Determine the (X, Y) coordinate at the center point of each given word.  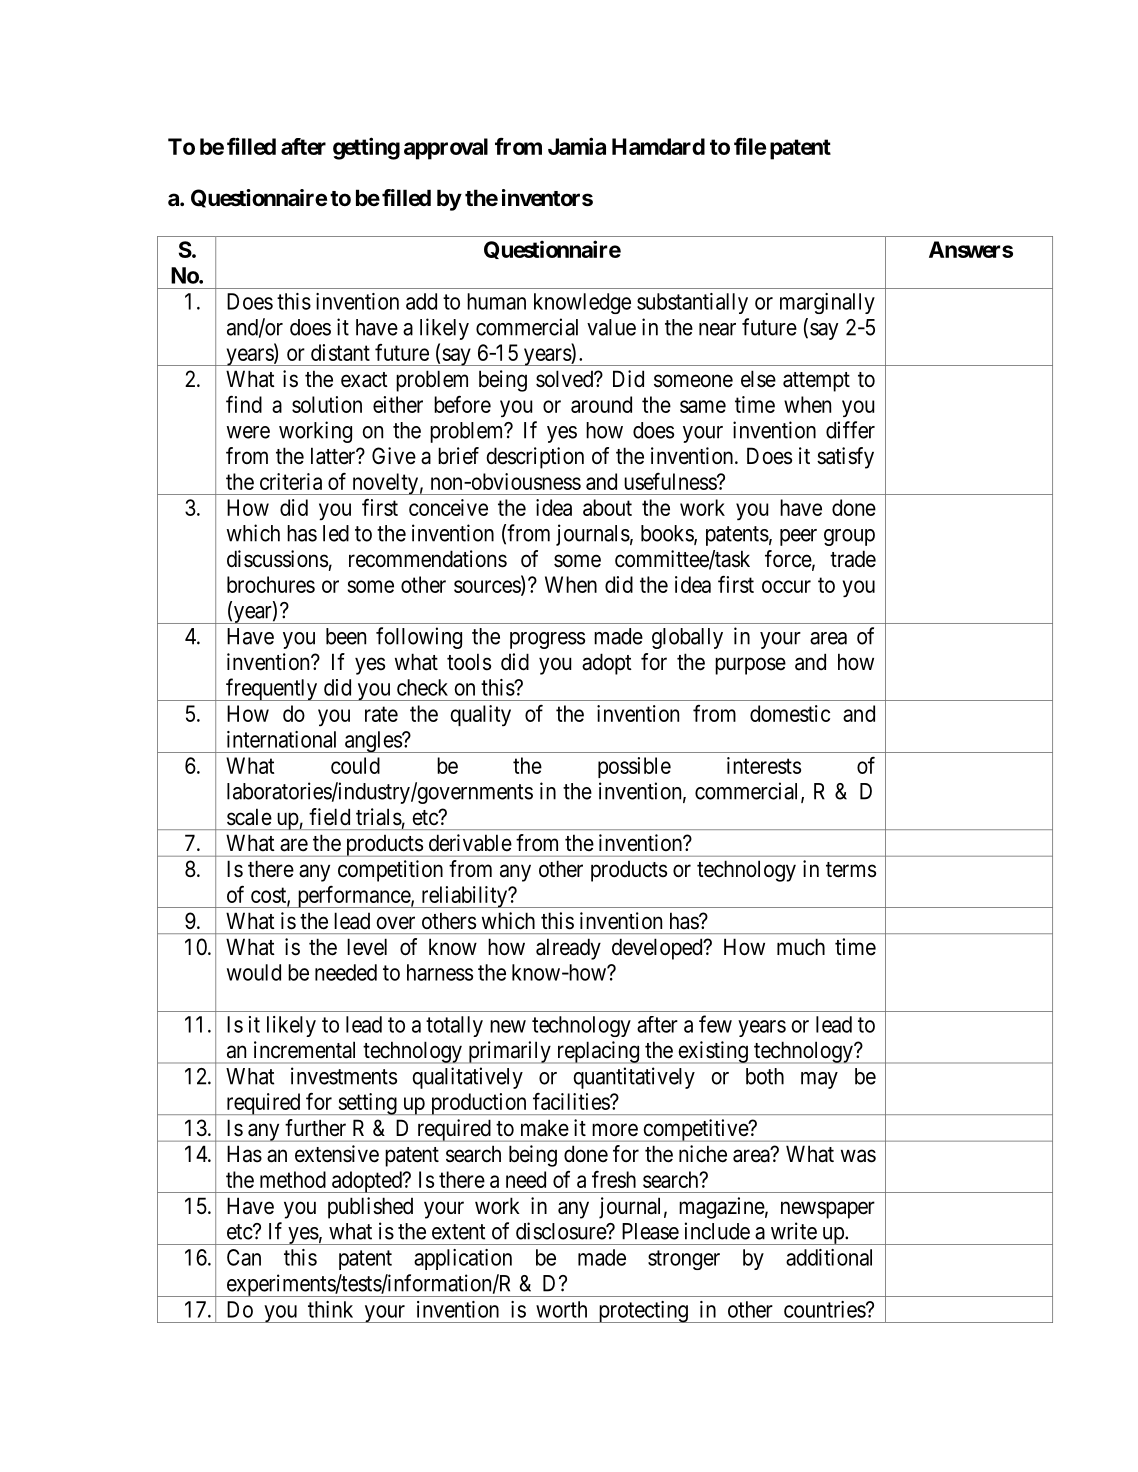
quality (480, 715)
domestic (790, 713)
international (281, 739)
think (330, 1309)
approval (446, 149)
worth (561, 1309)
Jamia (577, 146)
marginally (827, 303)
